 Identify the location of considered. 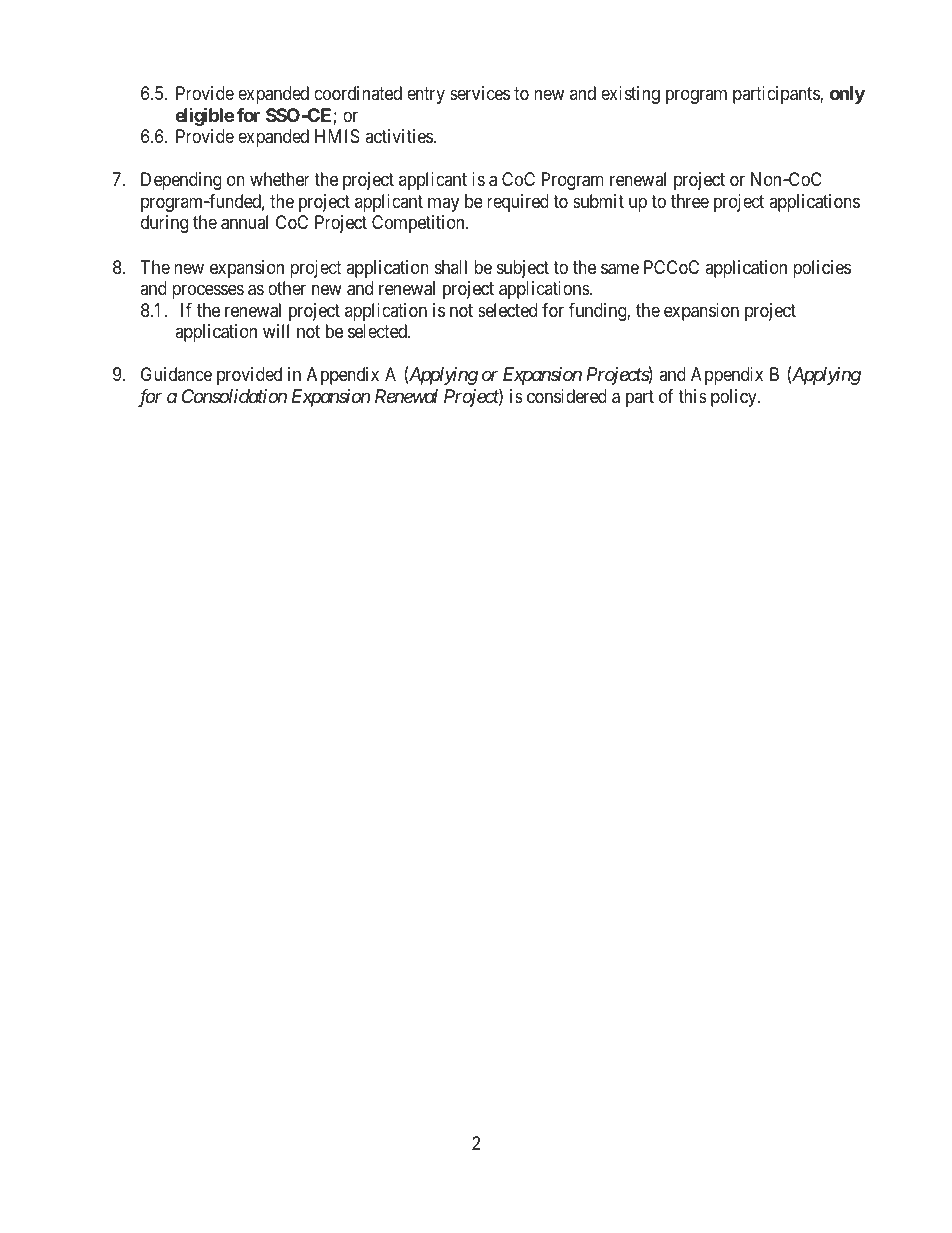
(567, 396).
